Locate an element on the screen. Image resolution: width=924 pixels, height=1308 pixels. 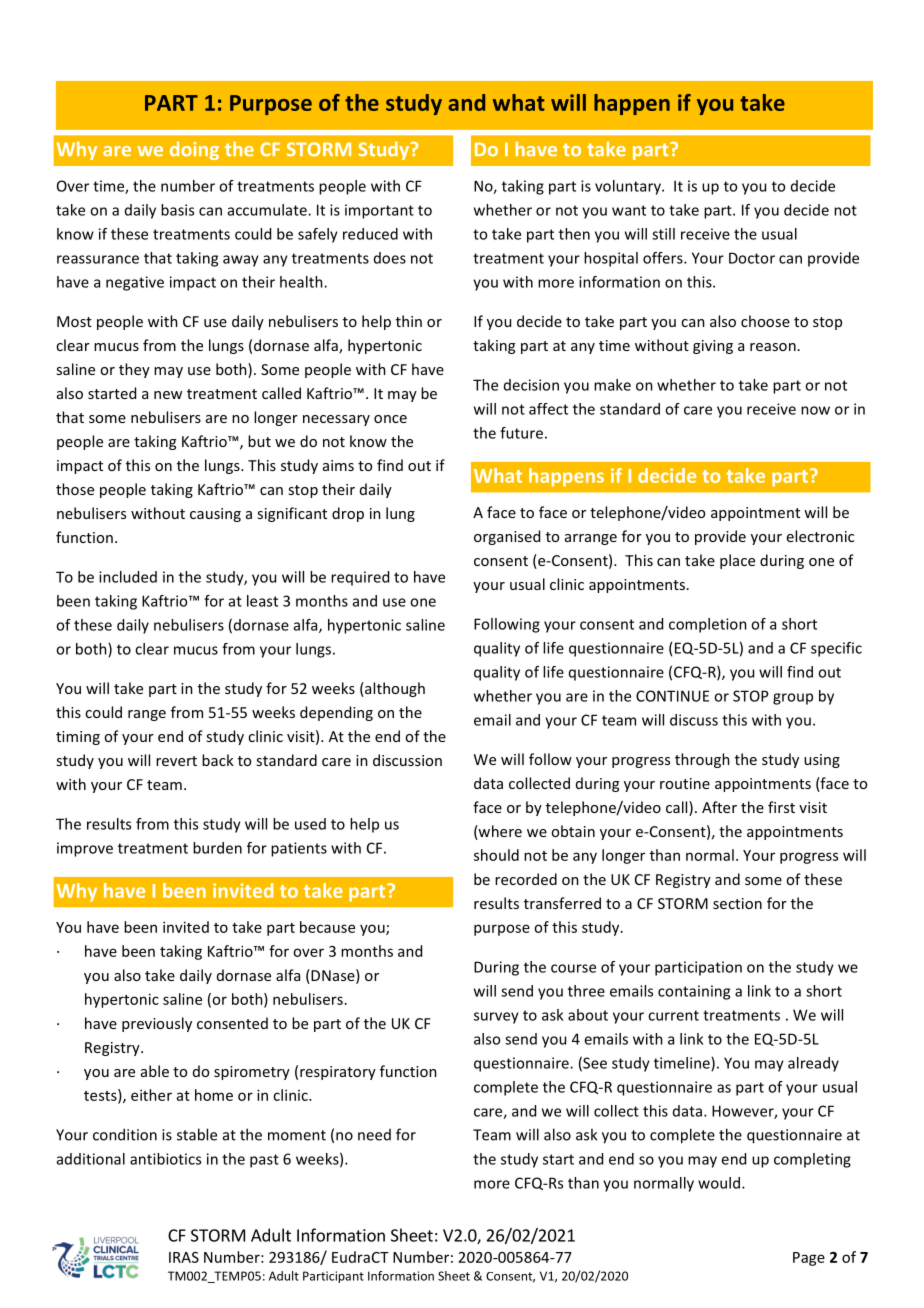
new is located at coordinates (168, 395).
